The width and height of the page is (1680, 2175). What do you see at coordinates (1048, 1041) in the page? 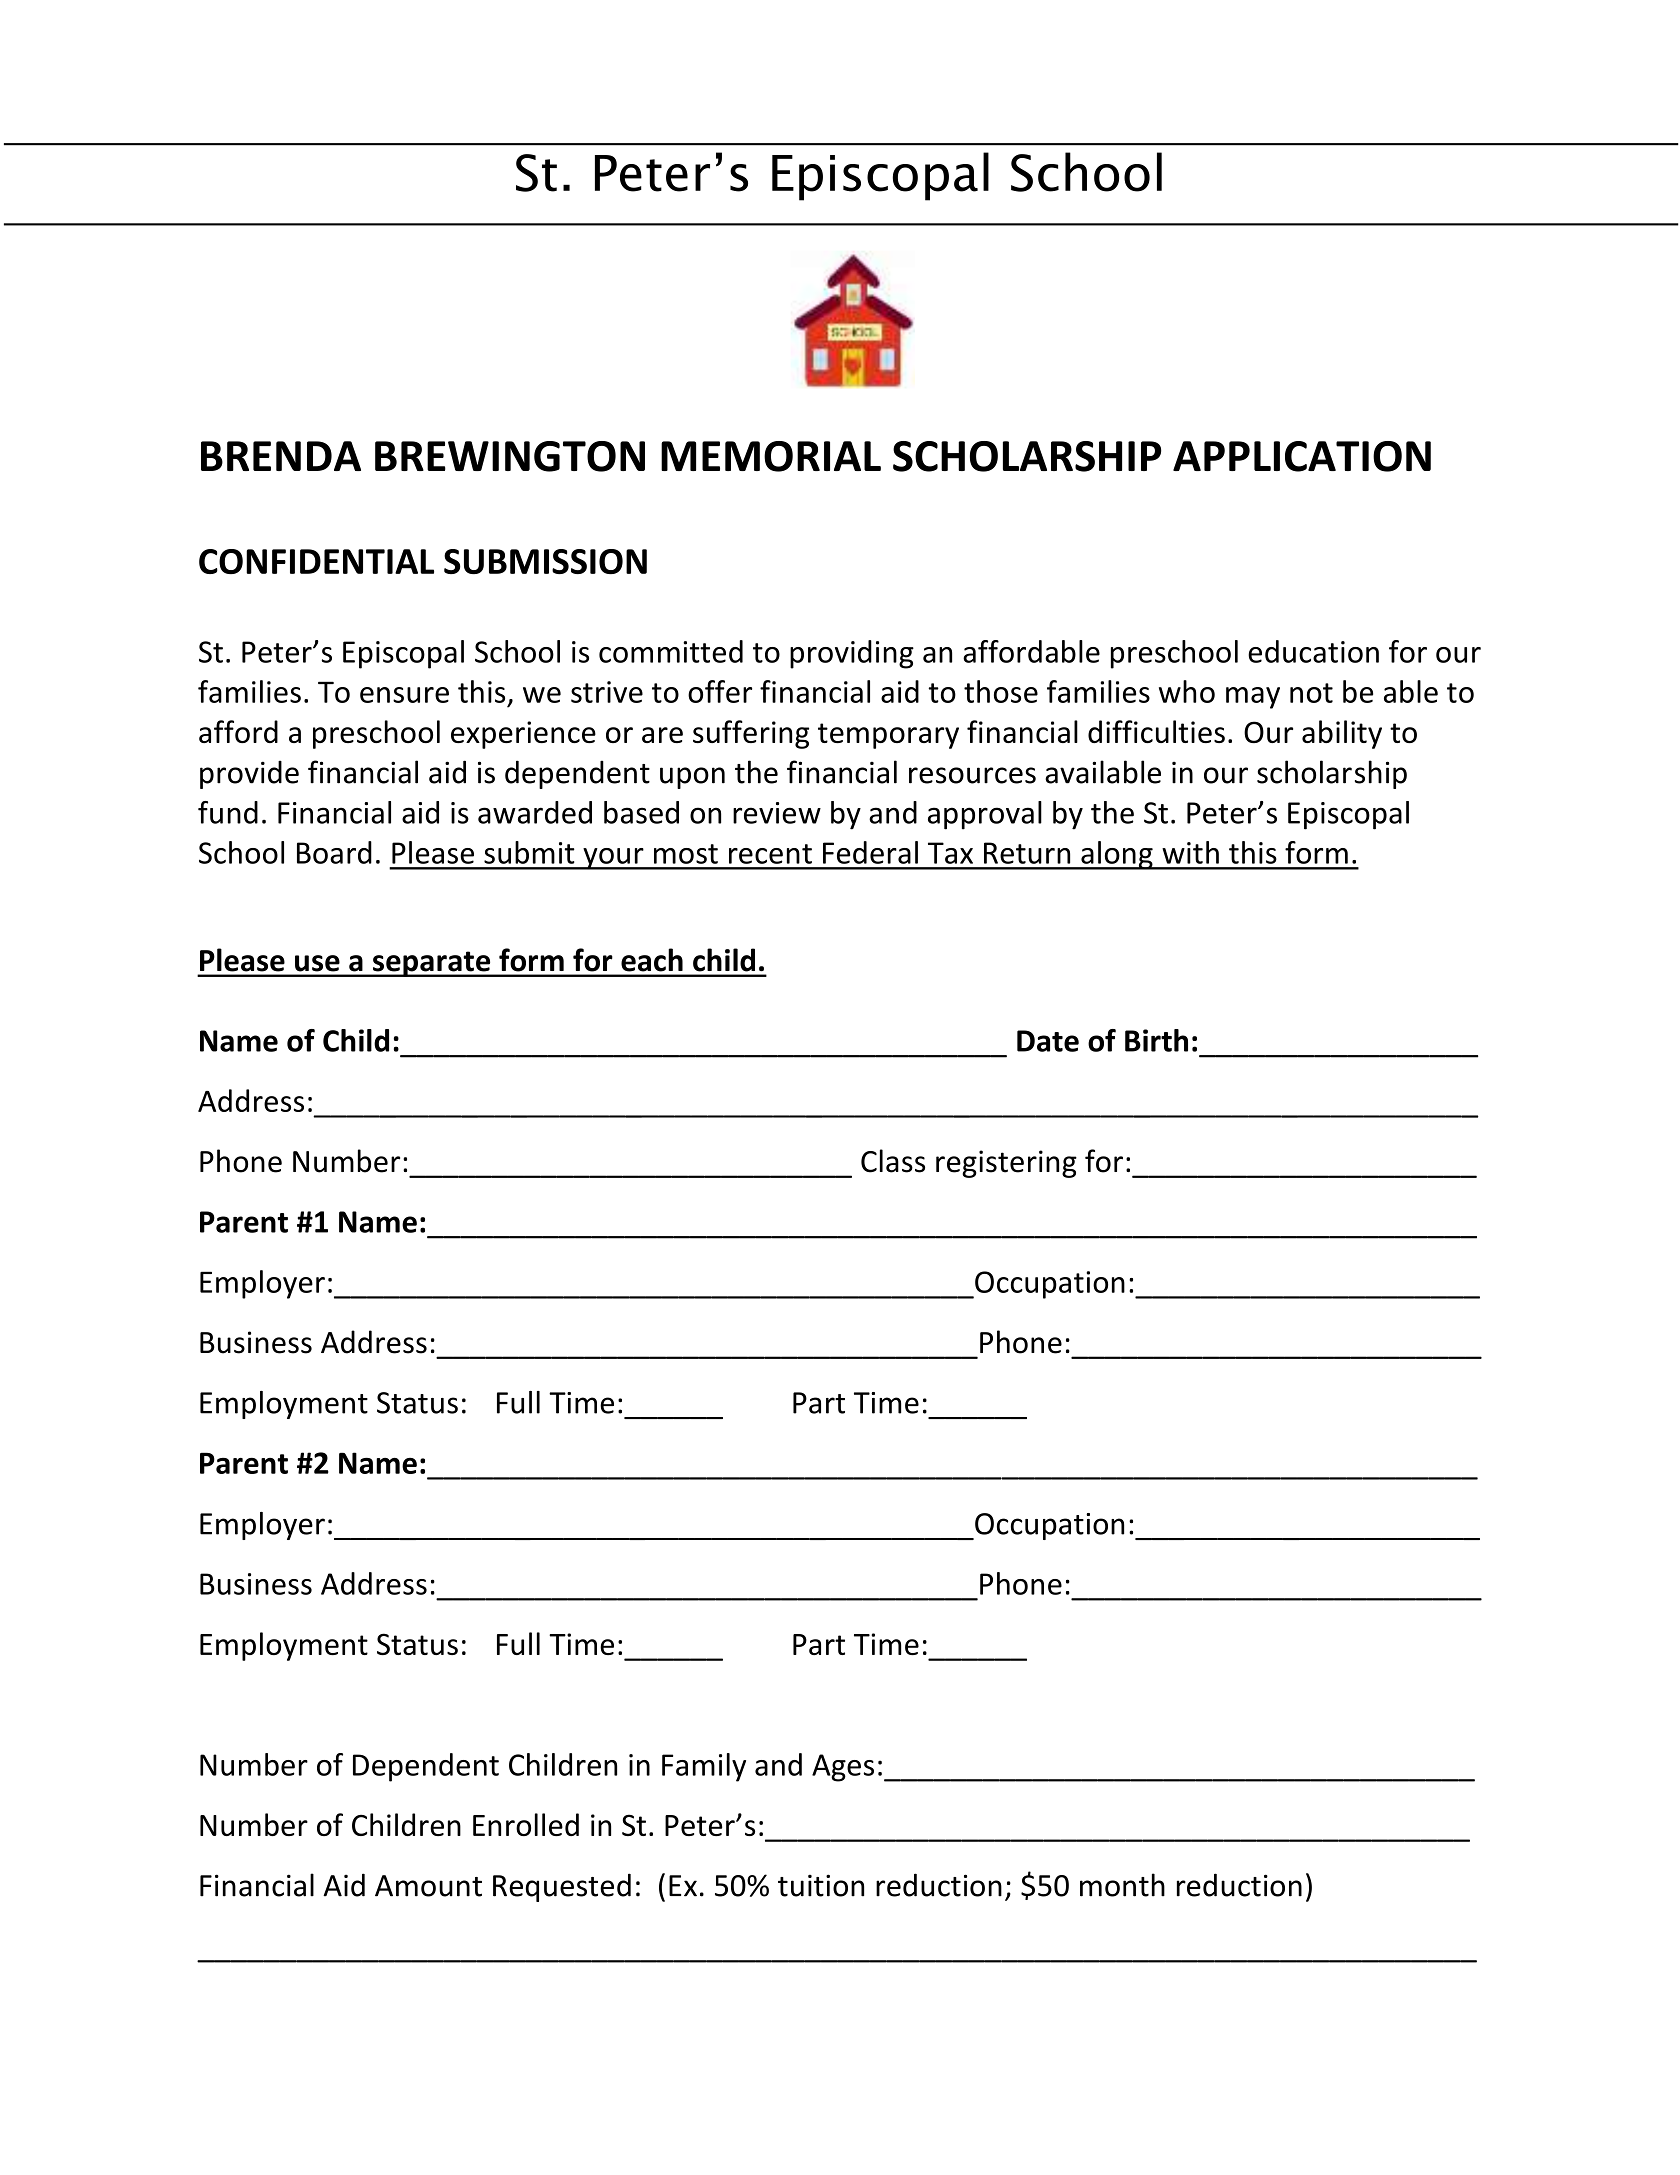
I see `Date` at bounding box center [1048, 1041].
